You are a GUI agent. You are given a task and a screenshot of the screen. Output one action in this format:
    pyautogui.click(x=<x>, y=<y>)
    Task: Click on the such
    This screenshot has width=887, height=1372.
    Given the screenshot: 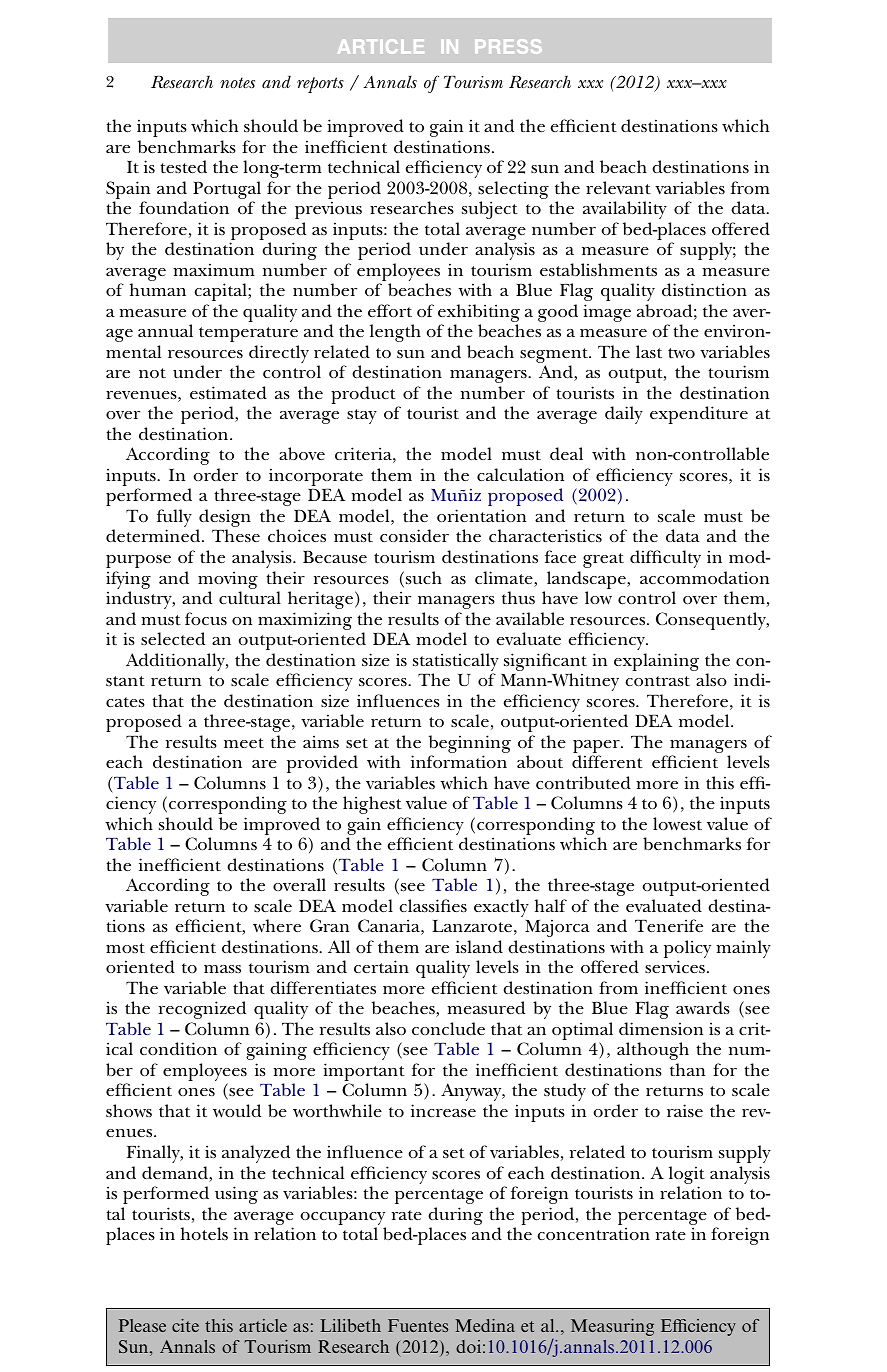 What is the action you would take?
    pyautogui.click(x=424, y=577)
